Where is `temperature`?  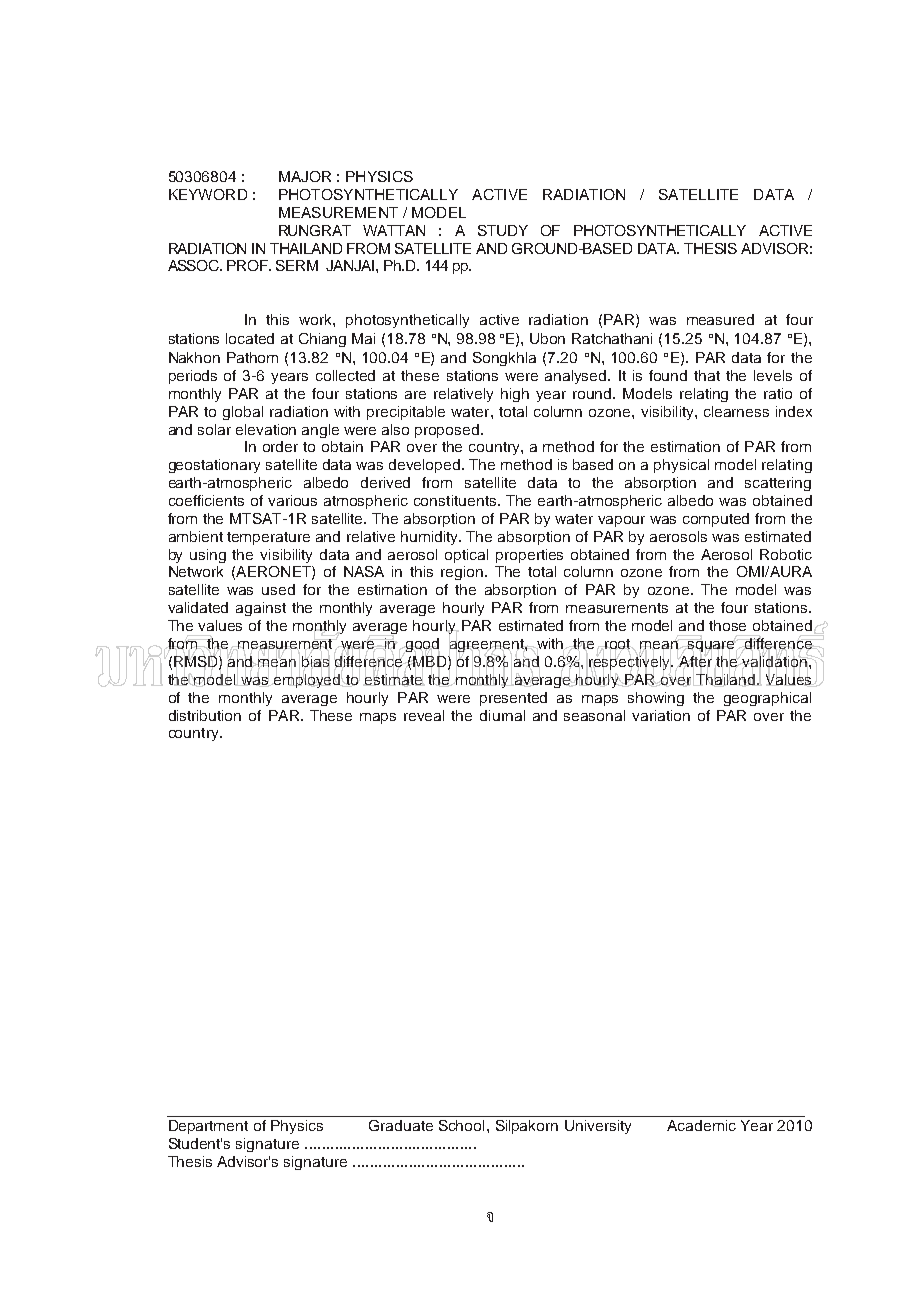
temperature is located at coordinates (268, 538).
